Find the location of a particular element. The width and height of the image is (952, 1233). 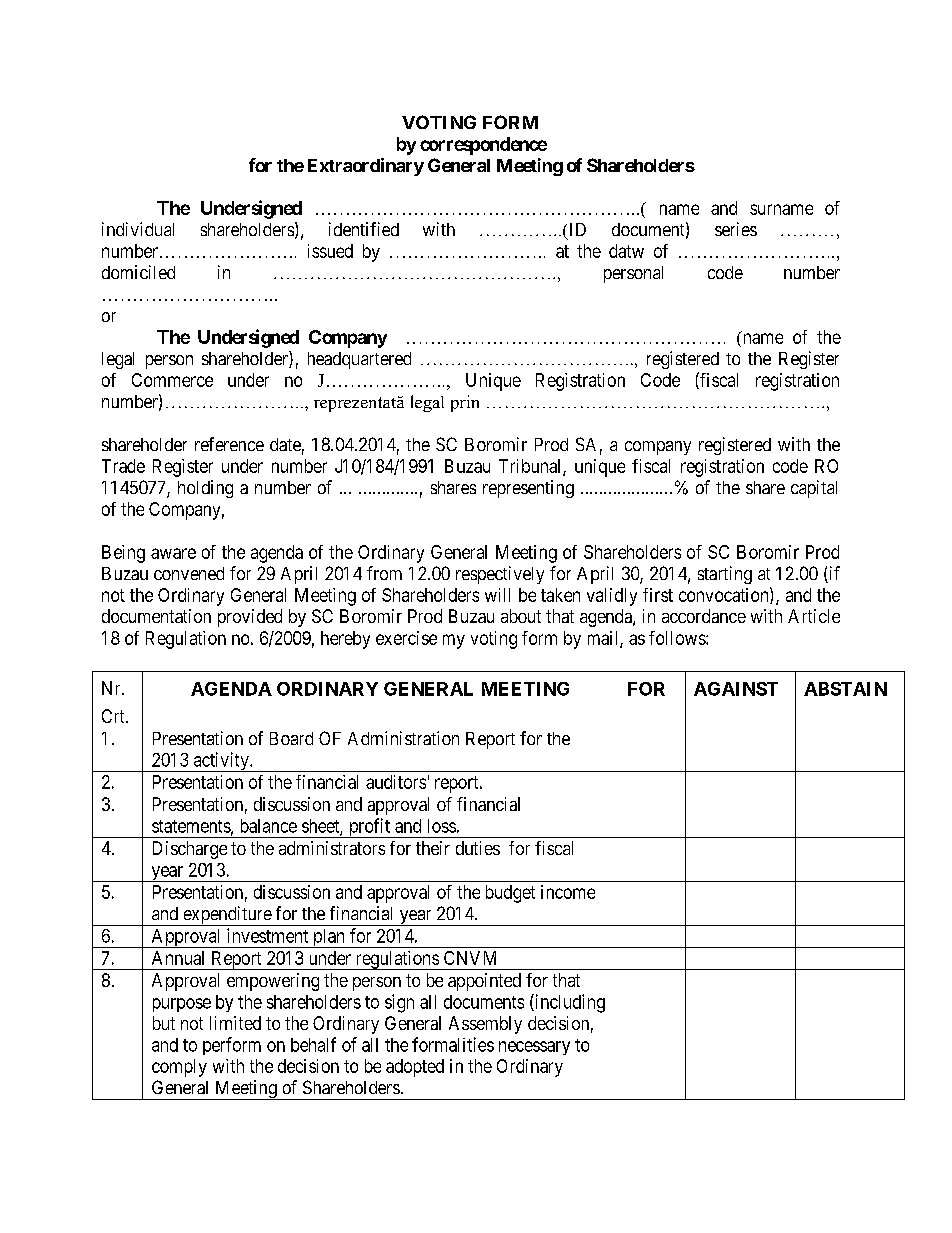

limited is located at coordinates (235, 1023).
